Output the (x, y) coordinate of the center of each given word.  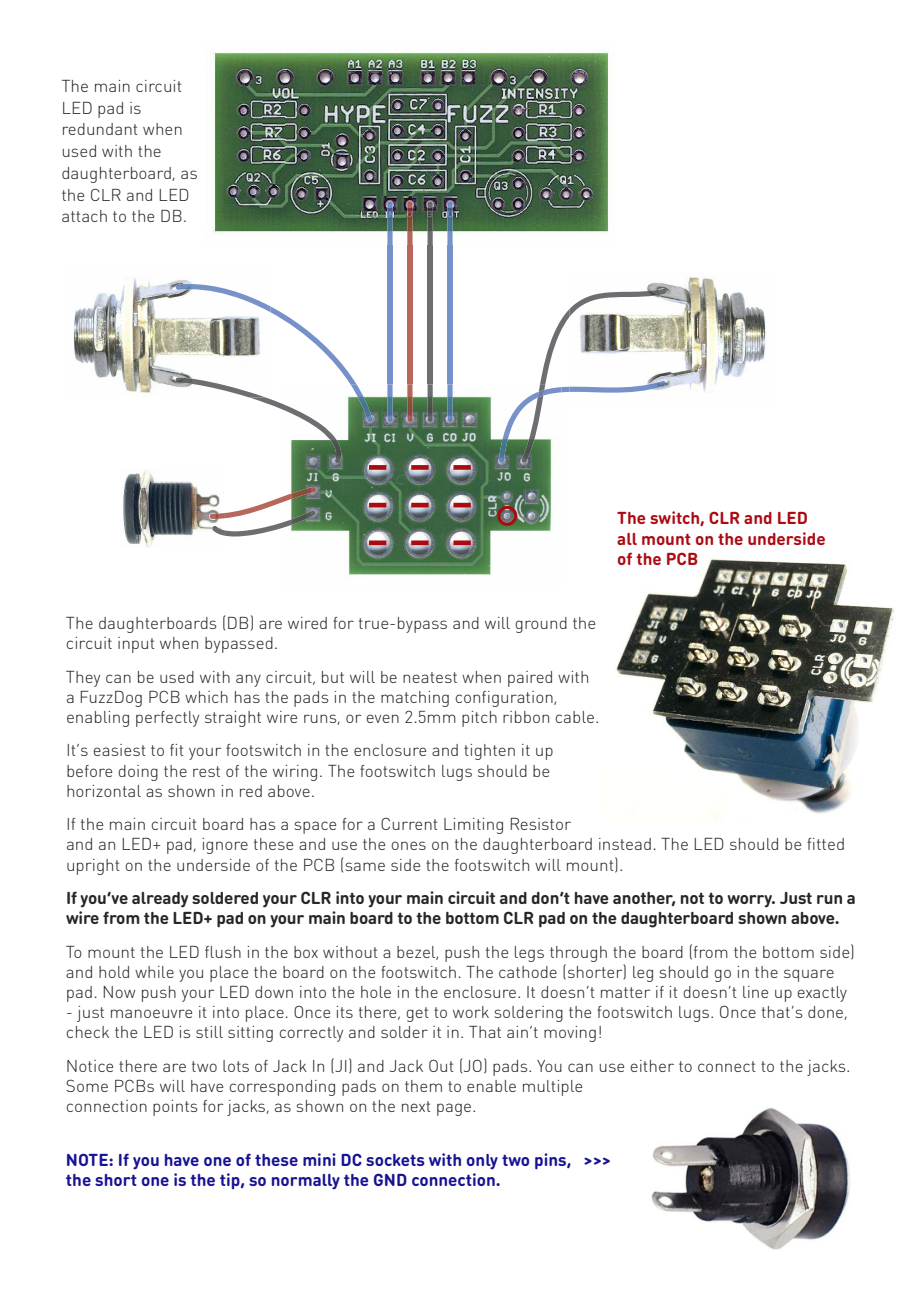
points (175, 1108)
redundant (100, 129)
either (652, 1066)
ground (541, 625)
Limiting (473, 826)
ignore (225, 846)
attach (84, 216)
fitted (825, 844)
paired (530, 679)
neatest (430, 677)
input (136, 645)
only (482, 1162)
